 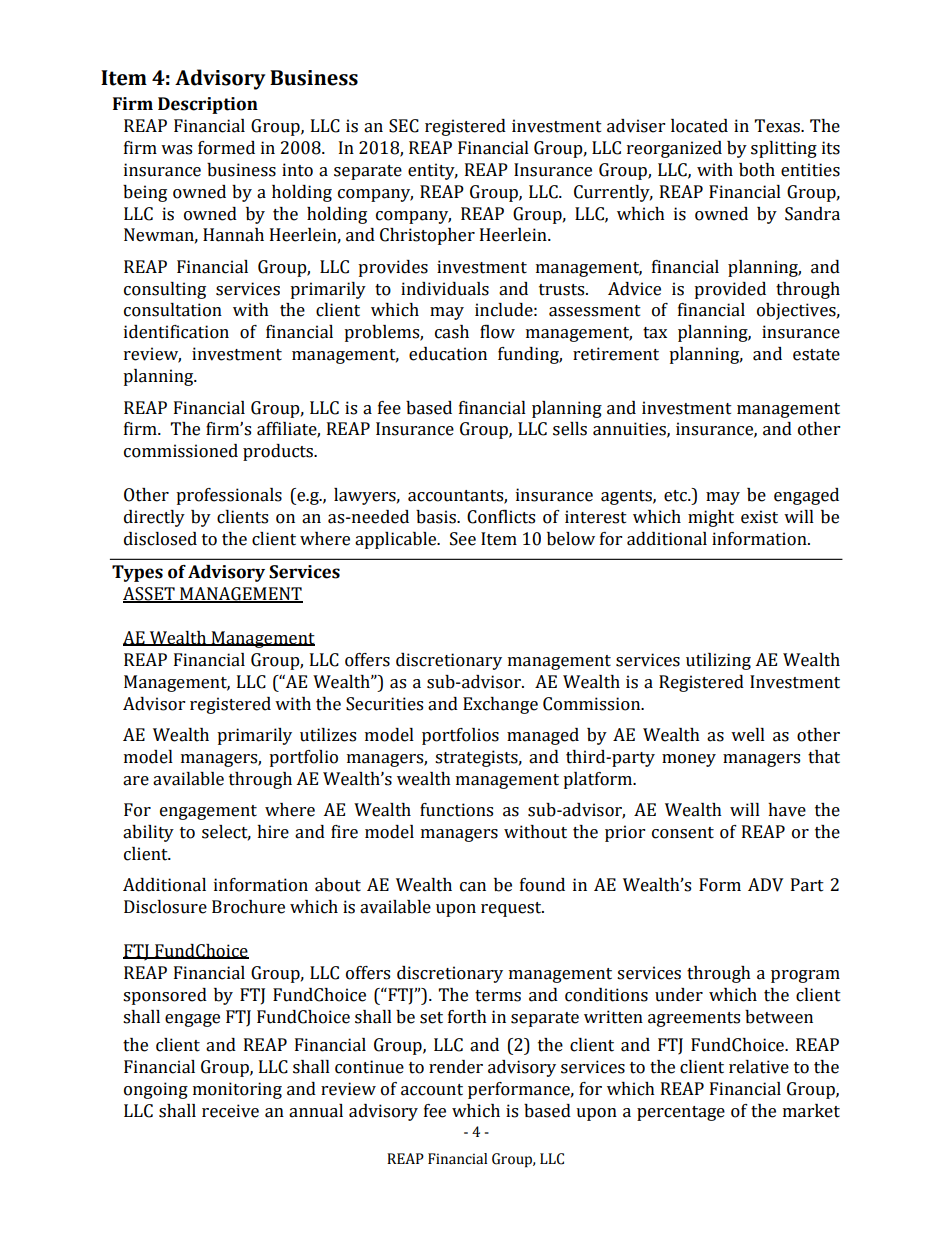 What do you see at coordinates (208, 105) in the page?
I see `Description` at bounding box center [208, 105].
